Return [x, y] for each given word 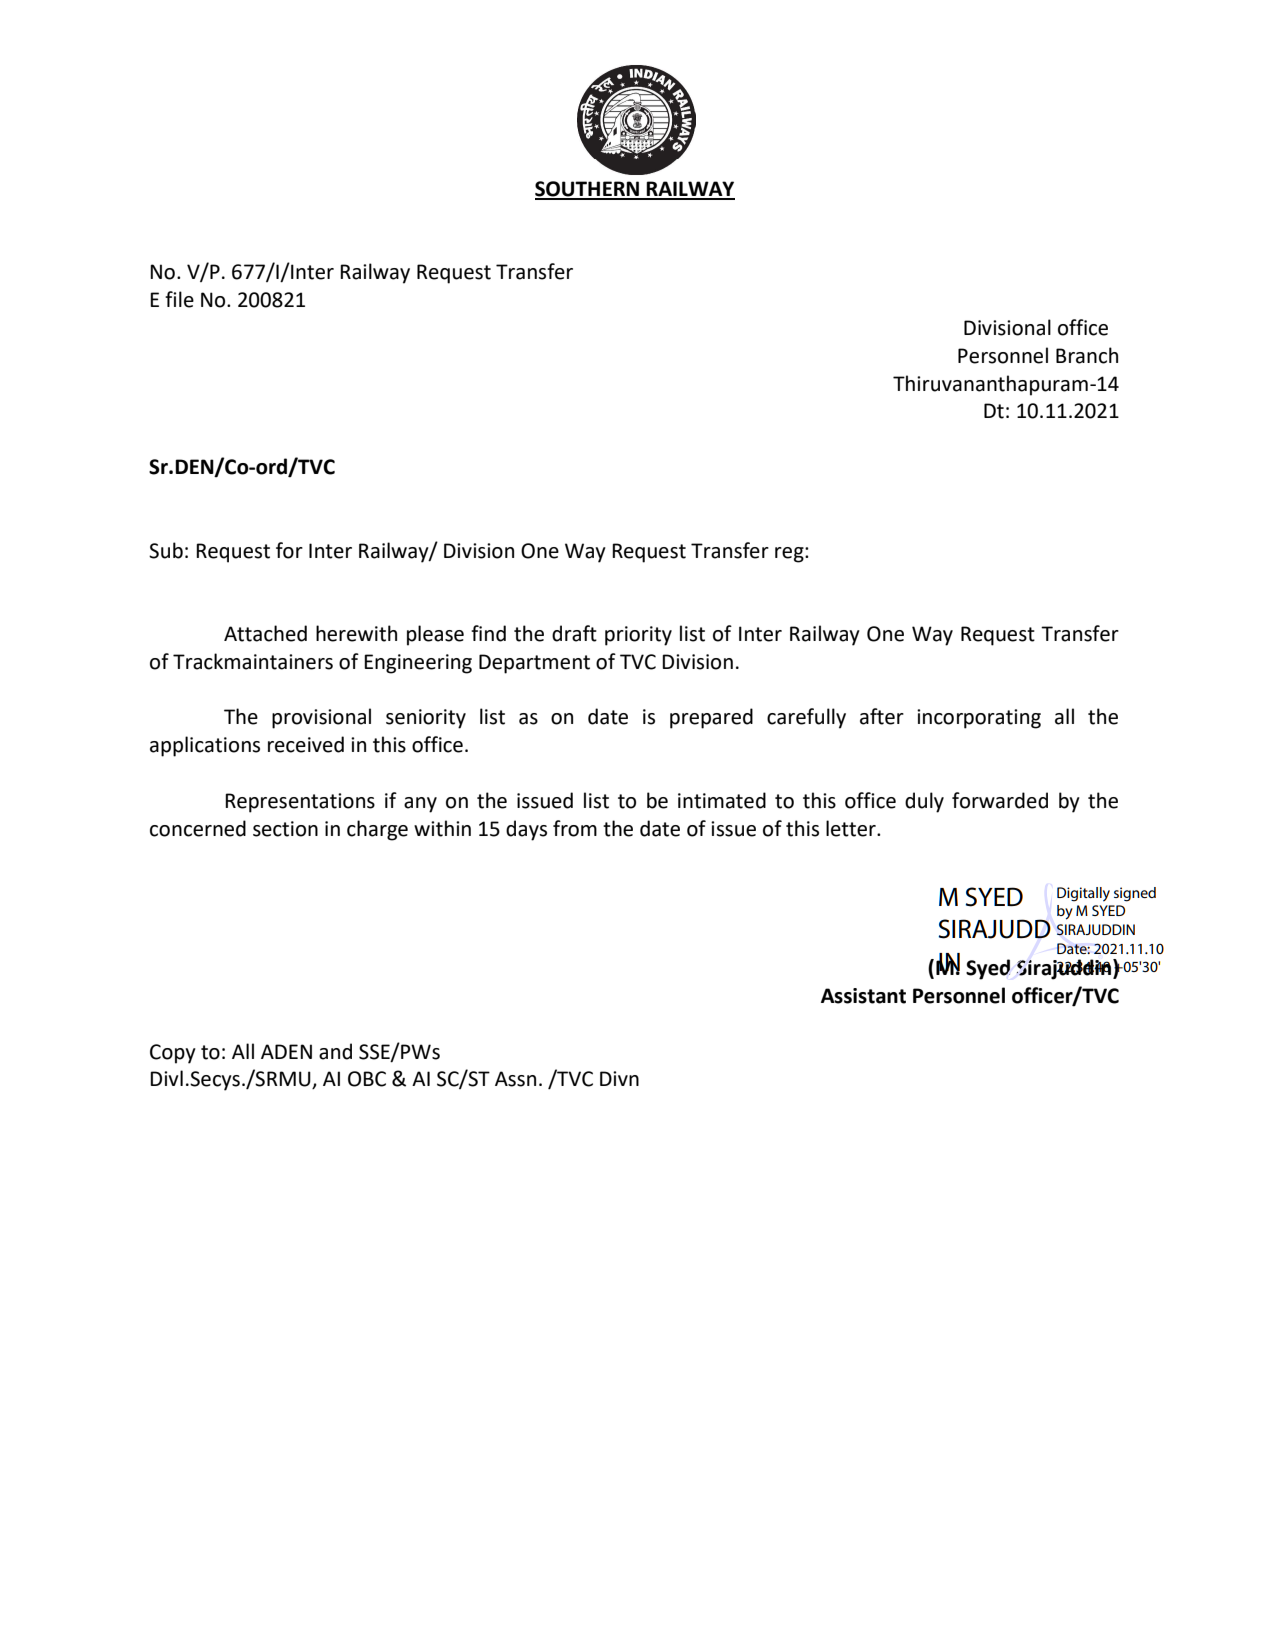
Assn [515, 1079]
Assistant [863, 996]
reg [790, 555]
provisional [321, 718]
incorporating [979, 719]
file [179, 299]
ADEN [286, 1051]
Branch [1087, 355]
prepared [711, 718]
